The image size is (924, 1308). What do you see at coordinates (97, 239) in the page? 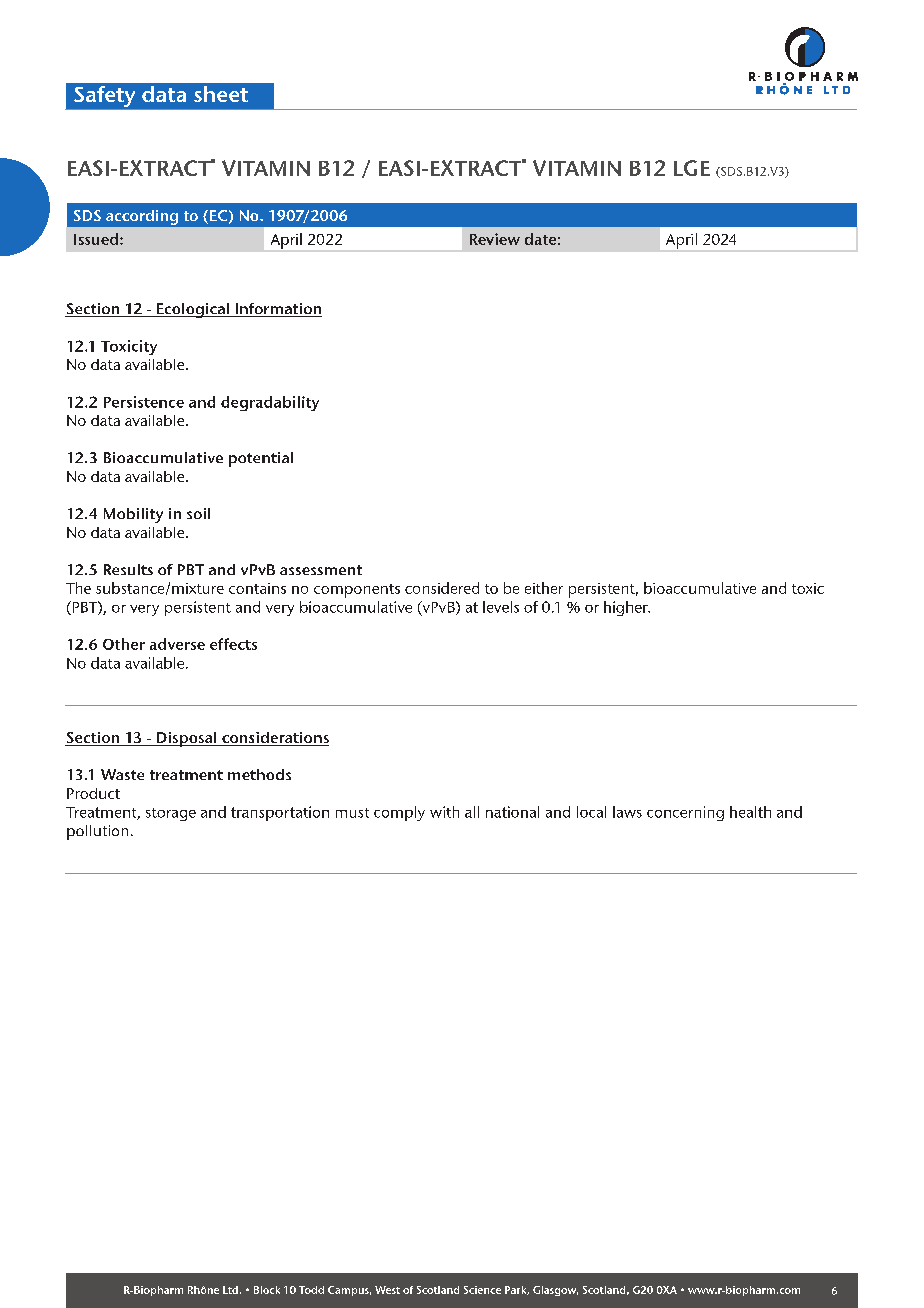
I see `Issued` at bounding box center [97, 239].
